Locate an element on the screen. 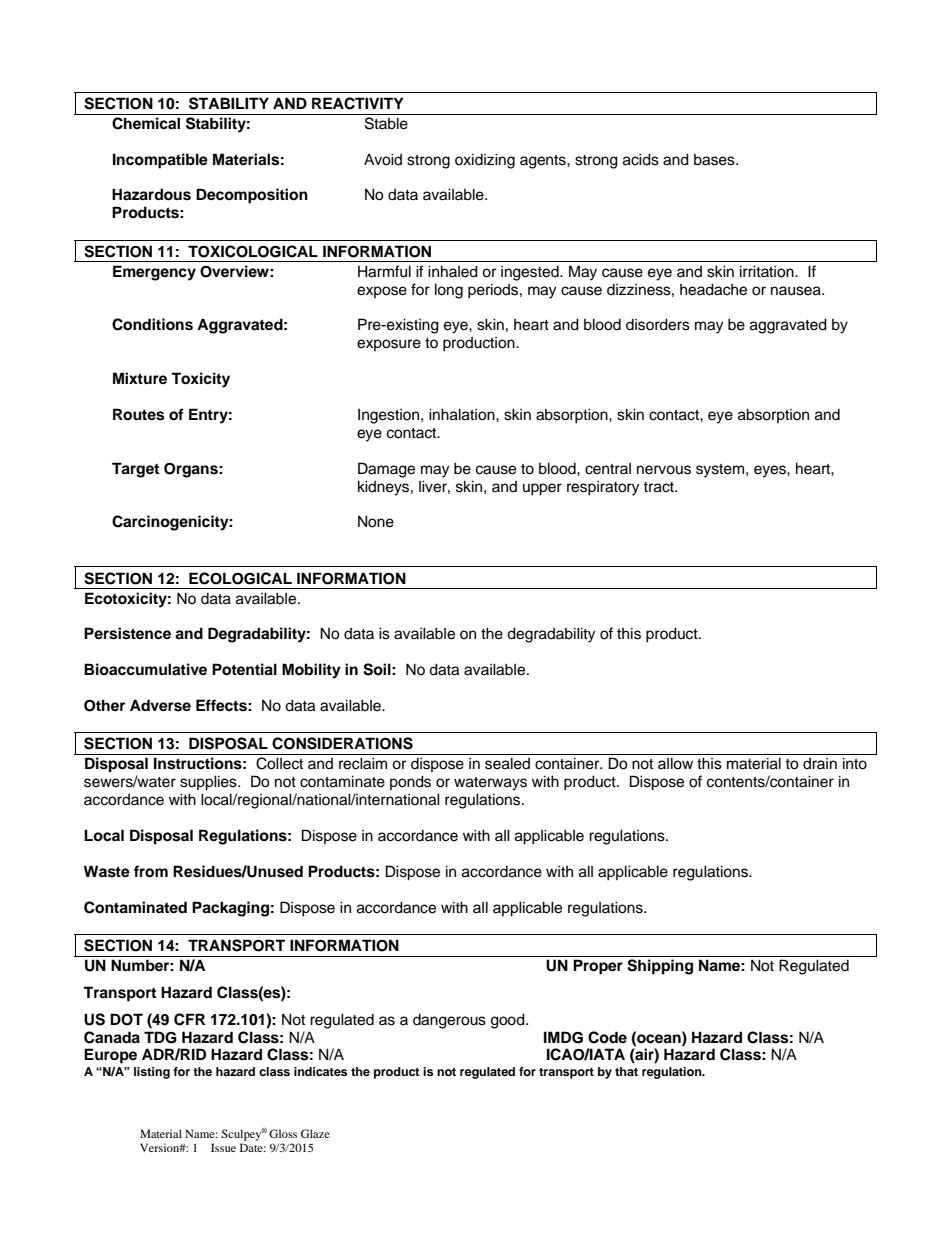 Image resolution: width=952 pixels, height=1233 pixels. from is located at coordinates (151, 871).
